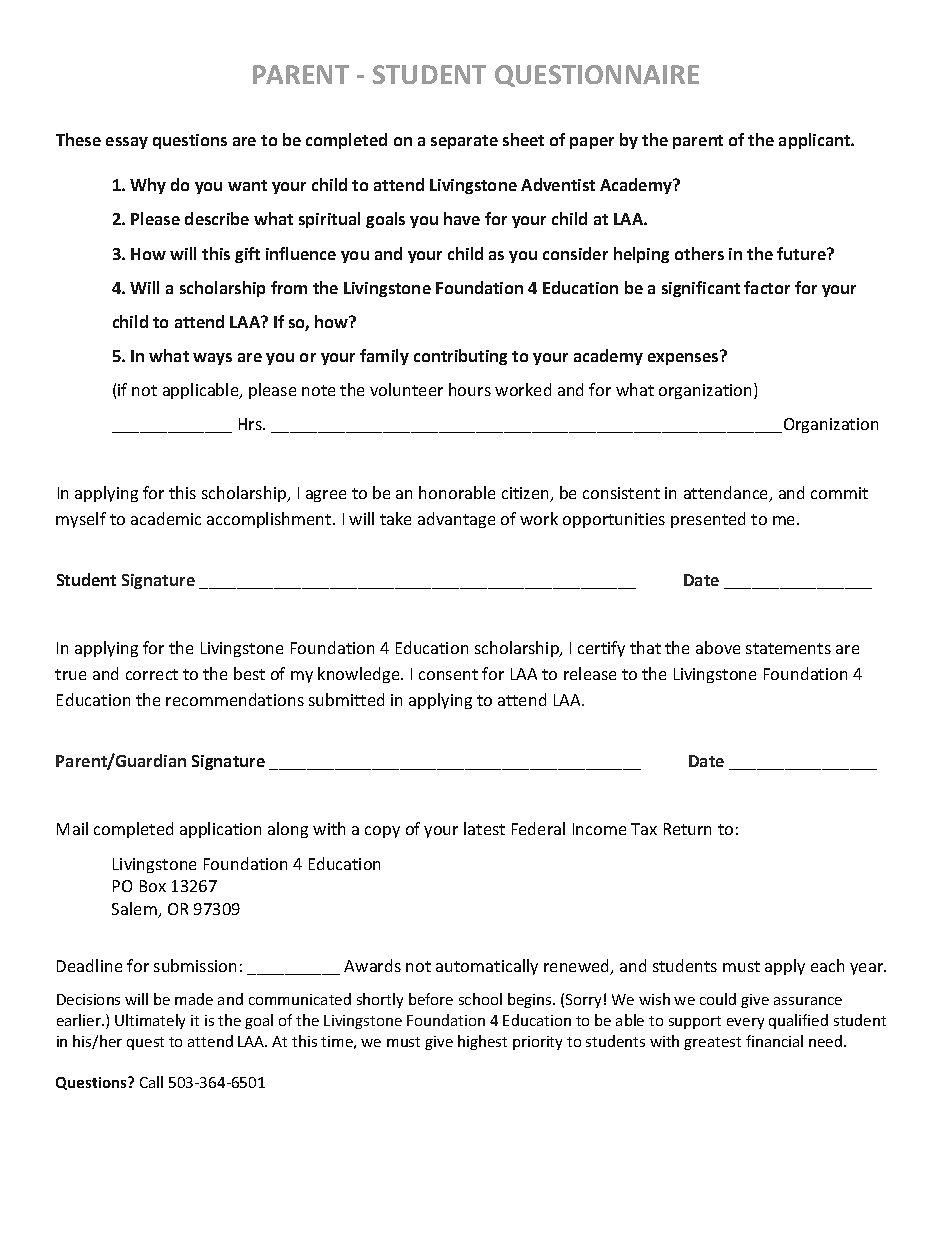 Image resolution: width=952 pixels, height=1233 pixels. Describe the element at coordinates (464, 142) in the document. I see `separate` at that location.
